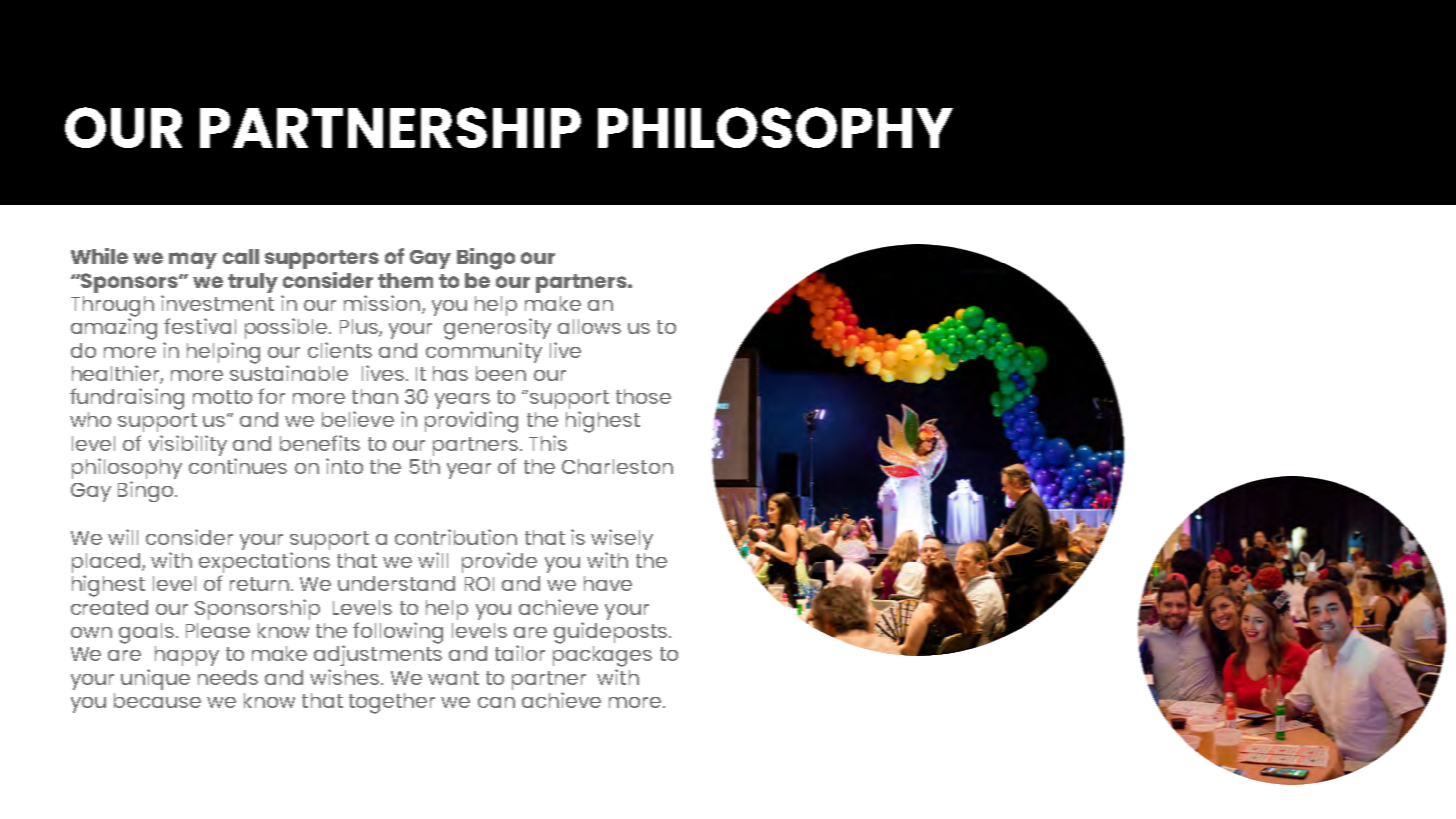  What do you see at coordinates (622, 541) in the document?
I see `wisely` at bounding box center [622, 541].
